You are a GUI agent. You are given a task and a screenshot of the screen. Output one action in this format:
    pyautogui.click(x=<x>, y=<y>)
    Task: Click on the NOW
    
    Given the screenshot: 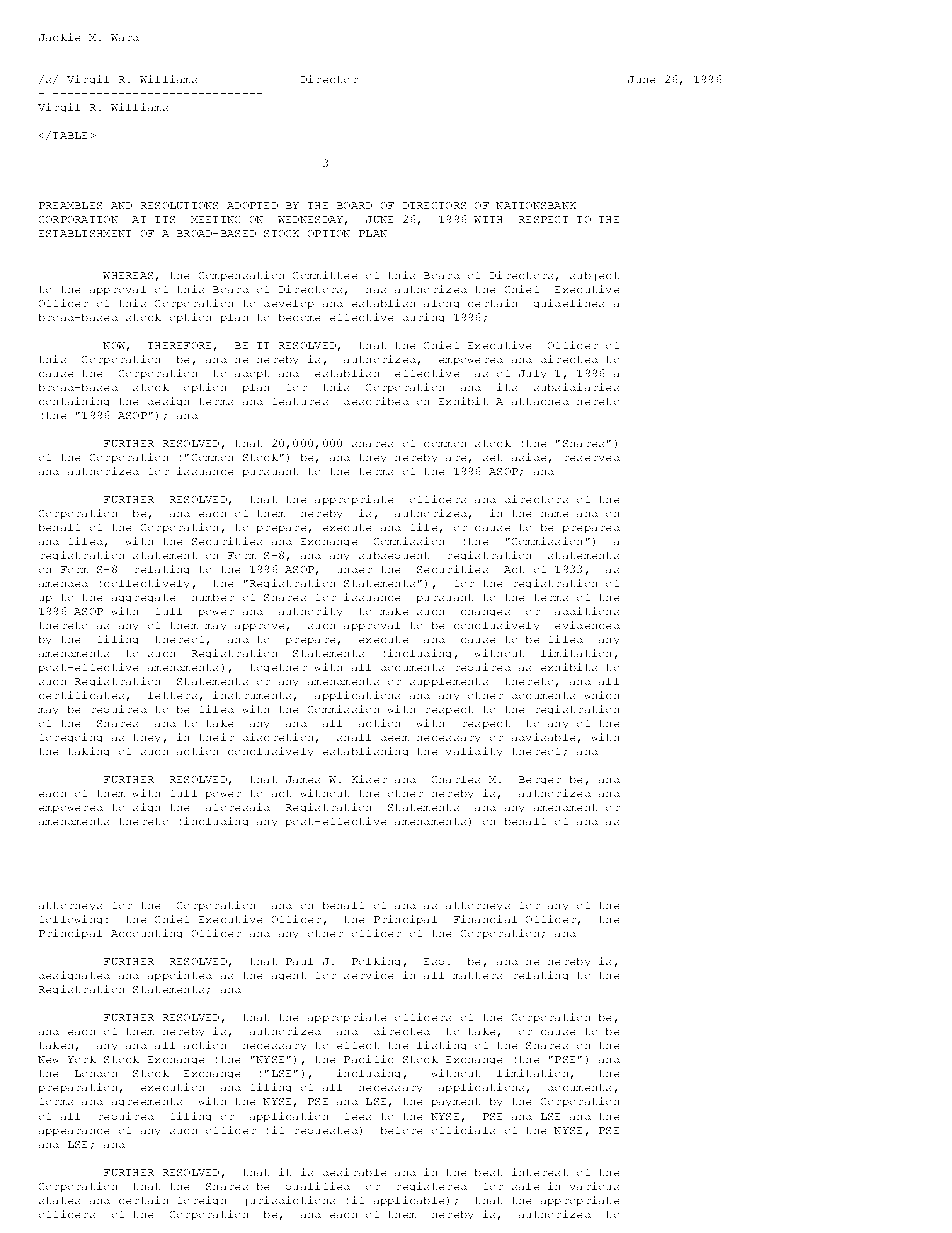 What is the action you would take?
    pyautogui.click(x=114, y=345)
